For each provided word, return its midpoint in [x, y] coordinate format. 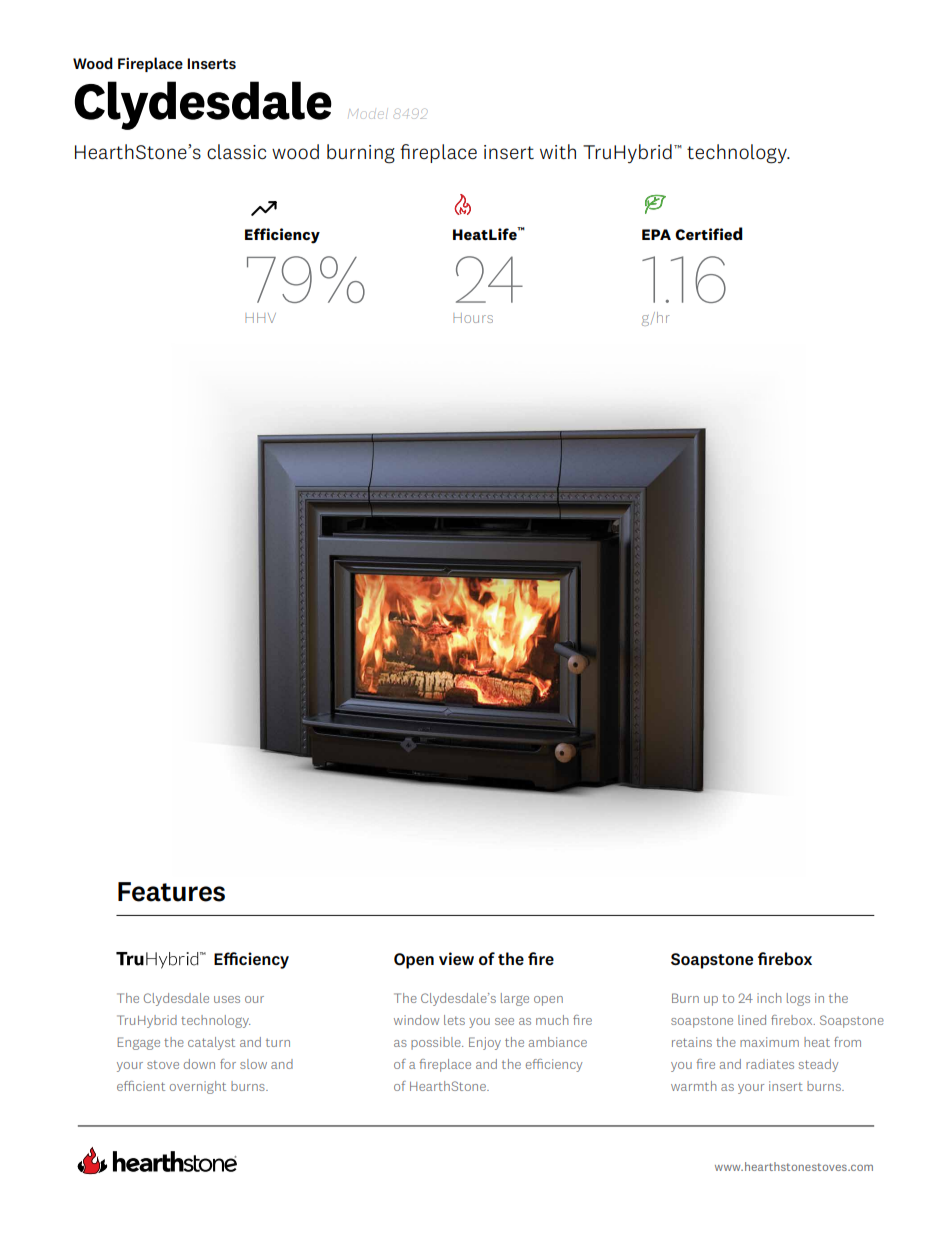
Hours [473, 318]
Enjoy [485, 1043]
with [558, 151]
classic [236, 151]
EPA [656, 234]
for [228, 1064]
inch [769, 998]
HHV [260, 318]
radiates [770, 1064]
